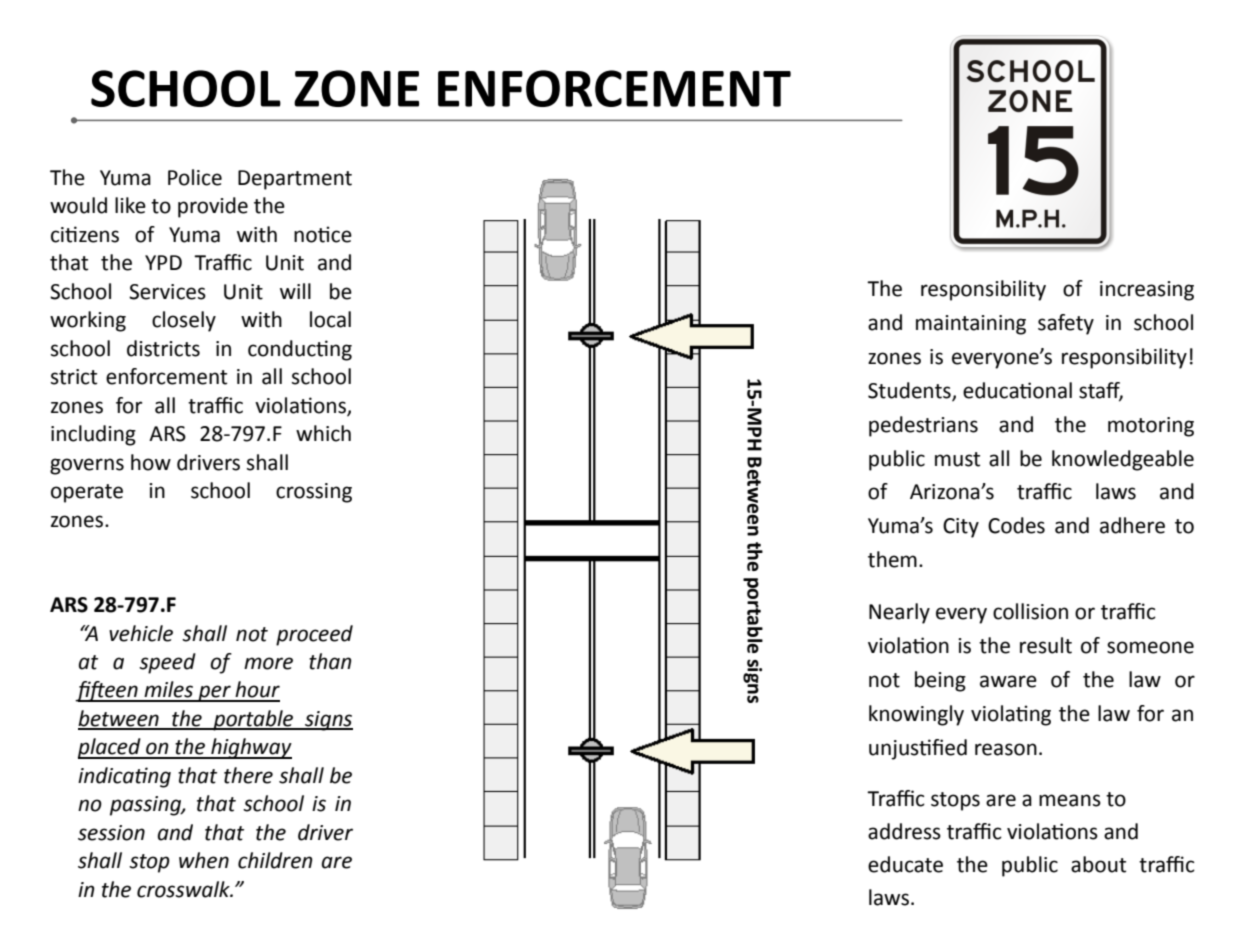 Image resolution: width=1233 pixels, height=952 pixels. Describe the element at coordinates (1016, 525) in the document. I see `Codes` at that location.
